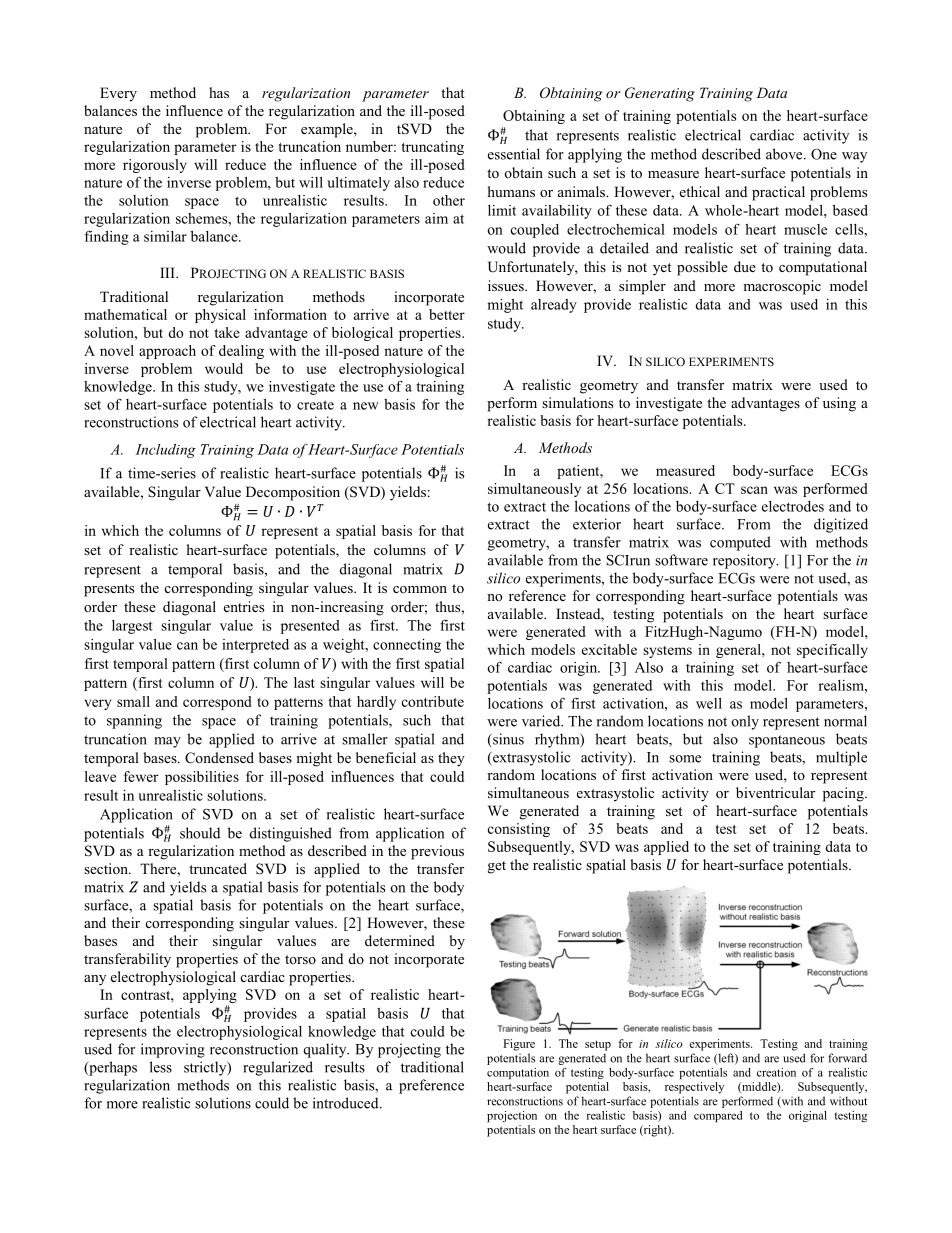 This document has height=1233, width=952. What do you see at coordinates (161, 1067) in the document?
I see `less` at bounding box center [161, 1067].
